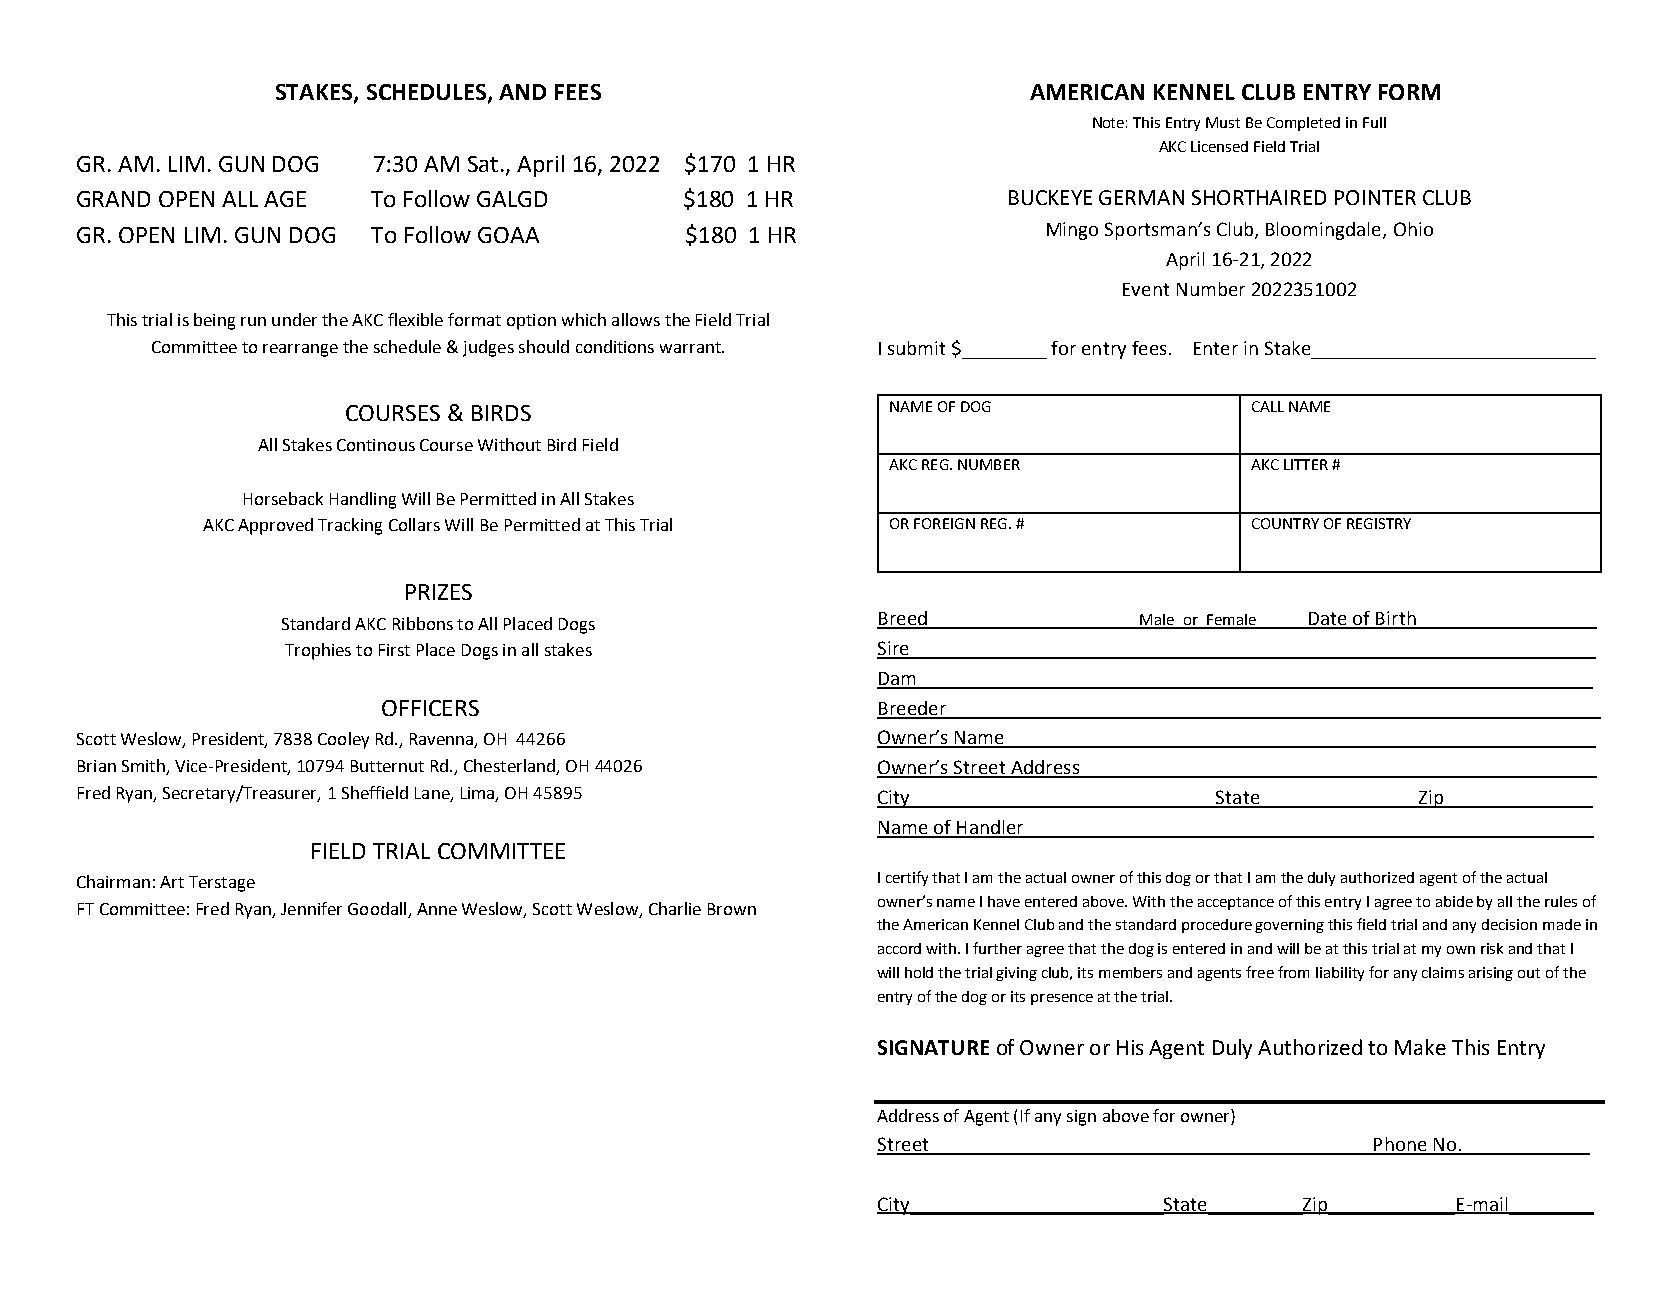 The image size is (1678, 1296). Describe the element at coordinates (300, 350) in the screenshot. I see `rearrange` at that location.
